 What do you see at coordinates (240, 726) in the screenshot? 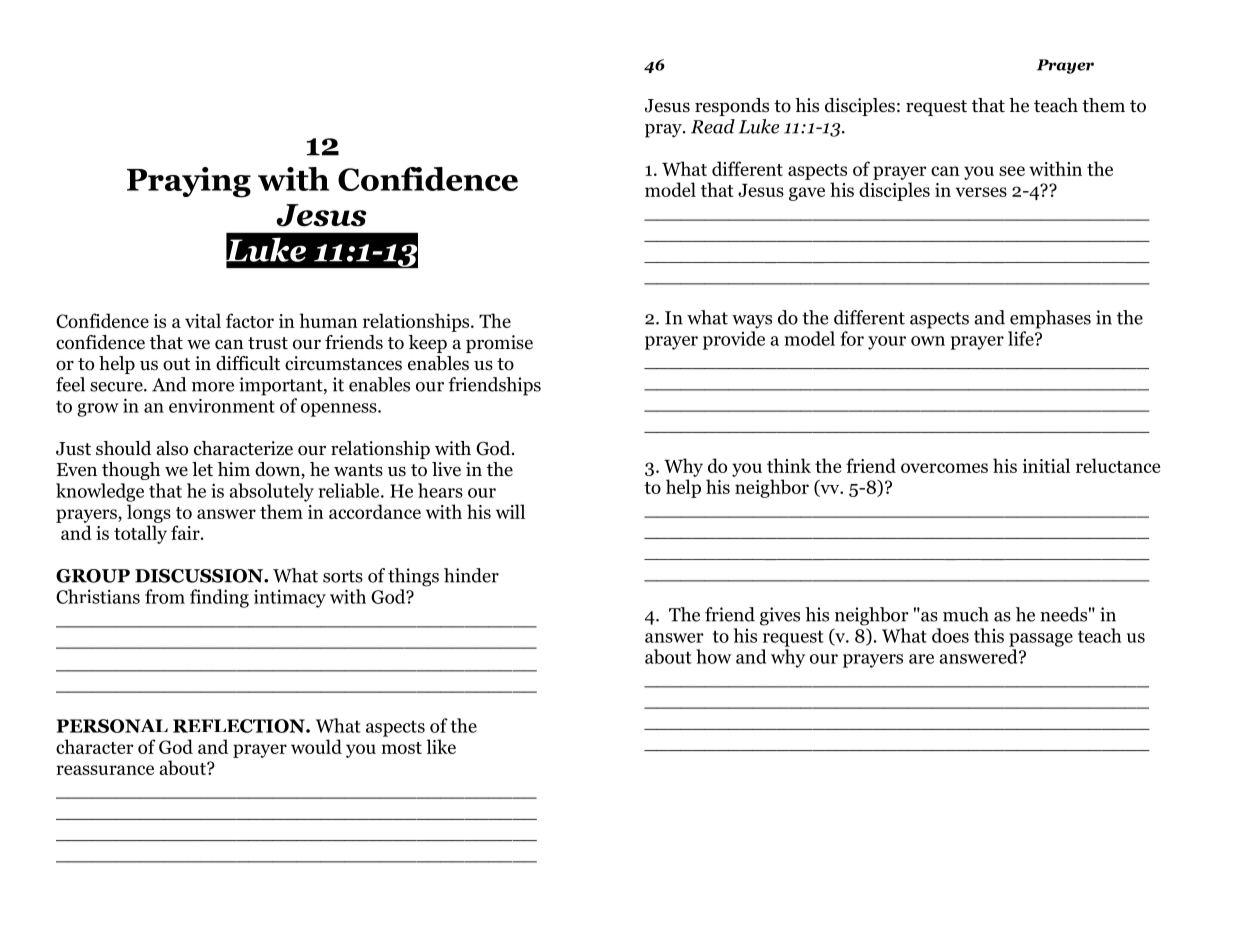
I see `REFLECTION` at bounding box center [240, 726].
